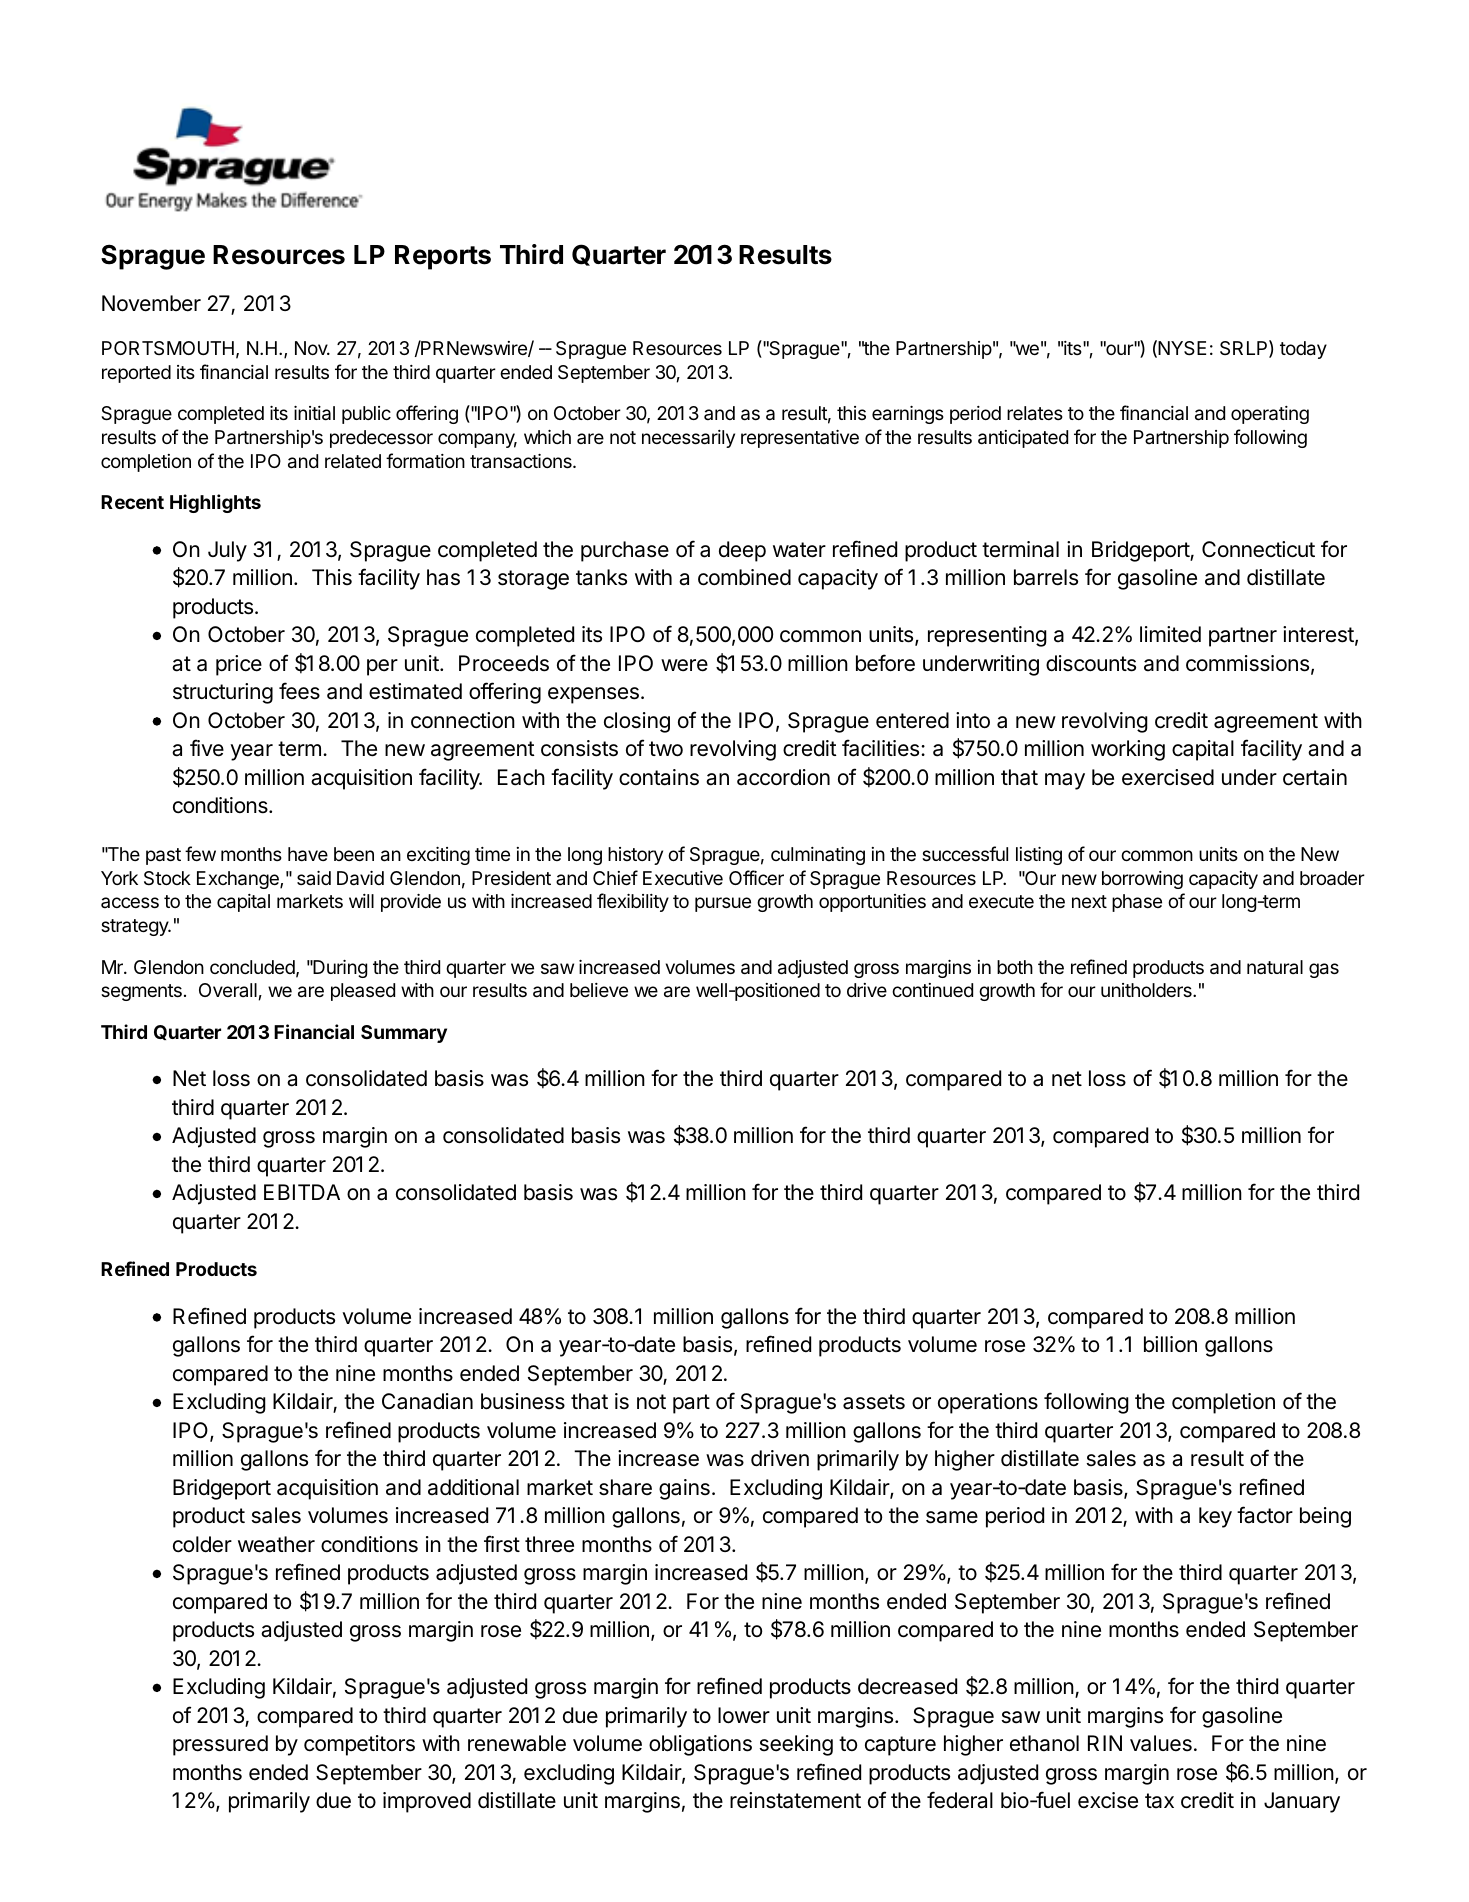 The height and width of the document is (1902, 1469). Describe the element at coordinates (220, 1745) in the document. I see `pressured` at that location.
